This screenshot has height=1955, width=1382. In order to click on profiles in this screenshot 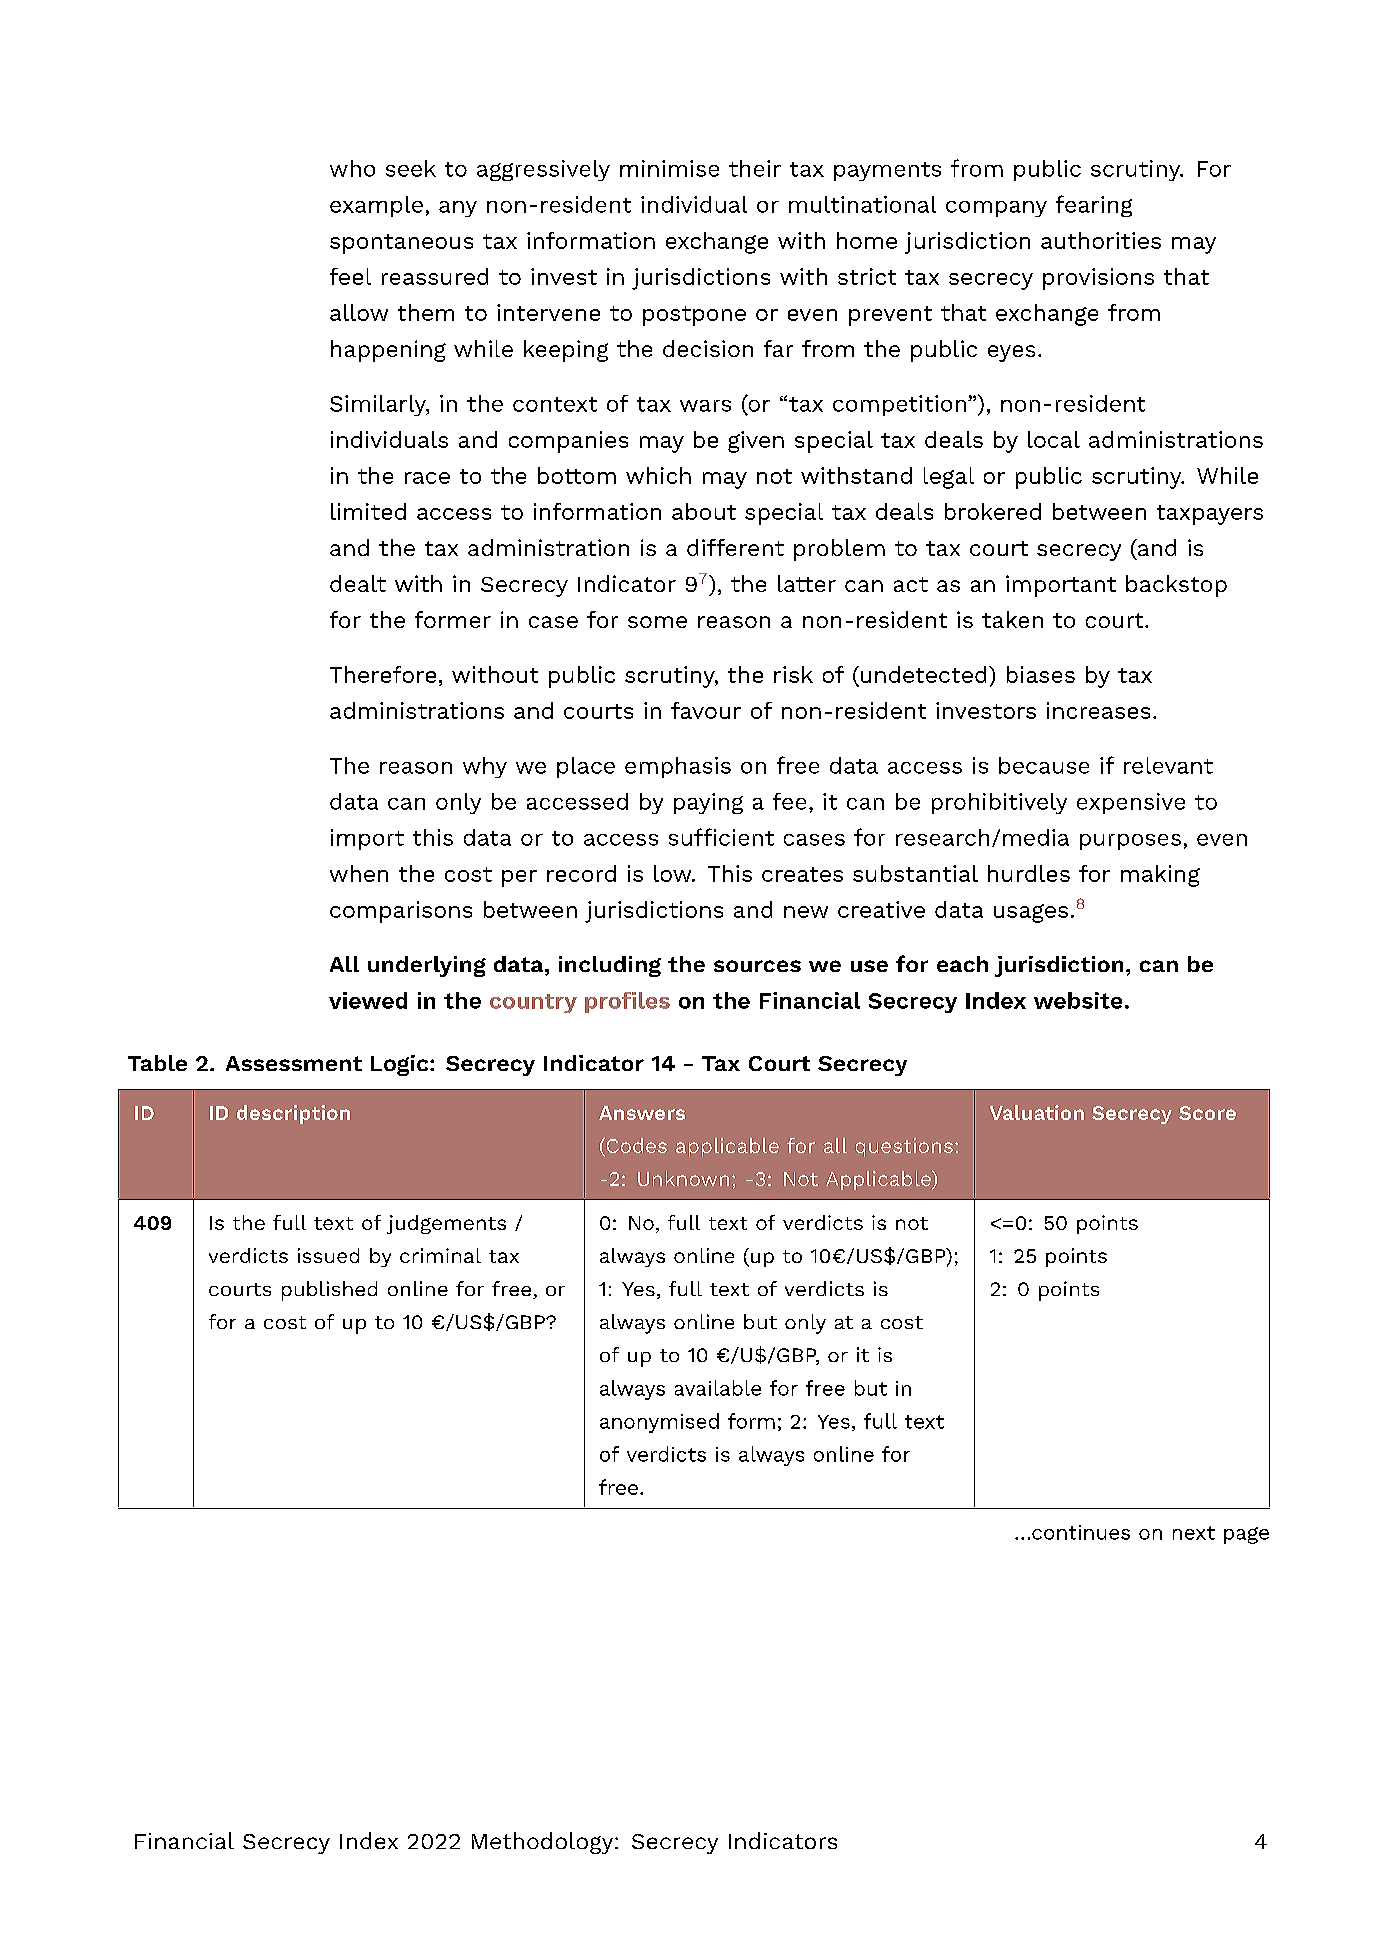, I will do `click(627, 1002)`.
